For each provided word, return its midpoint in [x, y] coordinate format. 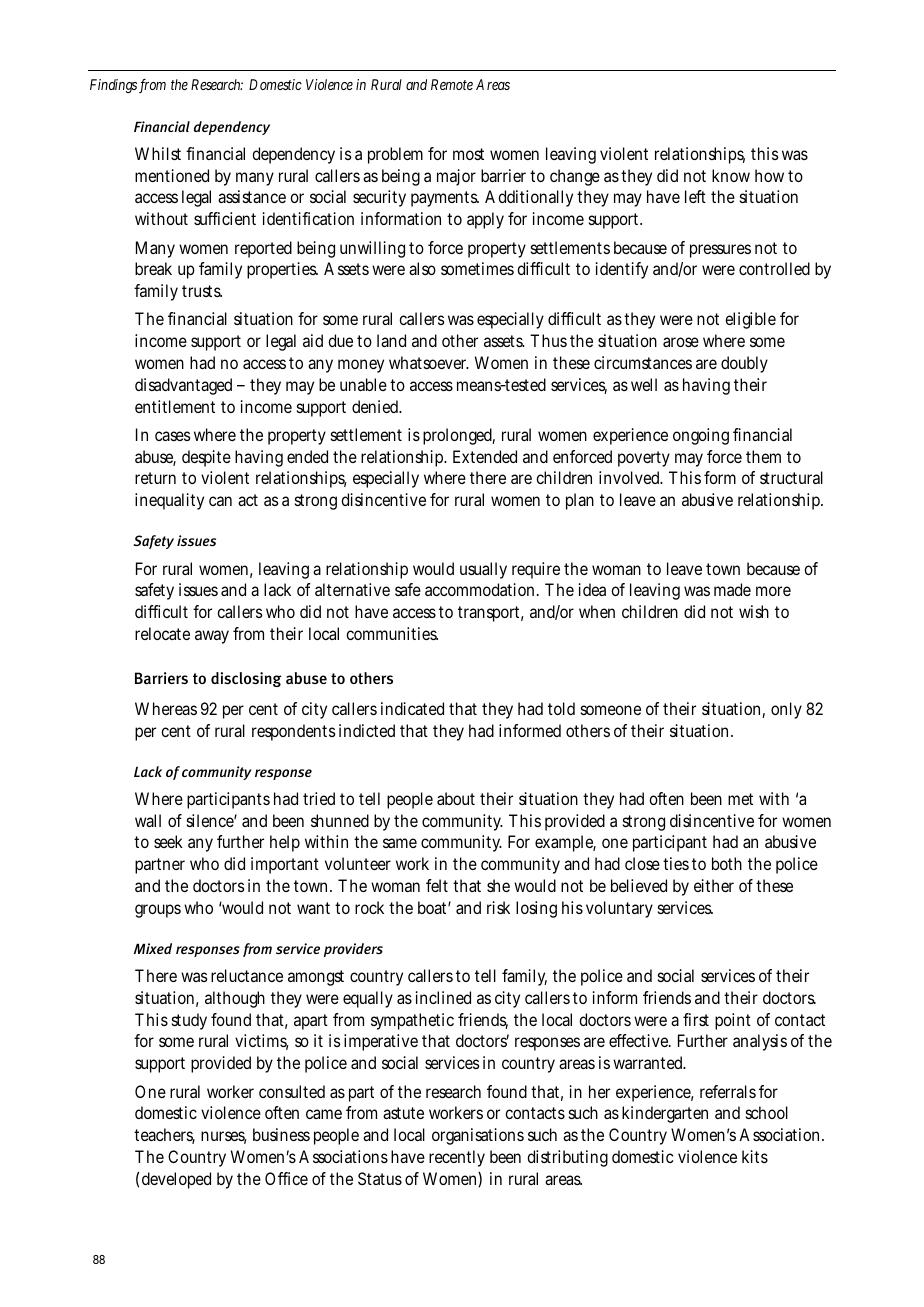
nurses [224, 1137]
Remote [452, 84]
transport [491, 614]
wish [754, 611]
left [695, 196]
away [212, 637]
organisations [478, 1136]
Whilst [158, 153]
